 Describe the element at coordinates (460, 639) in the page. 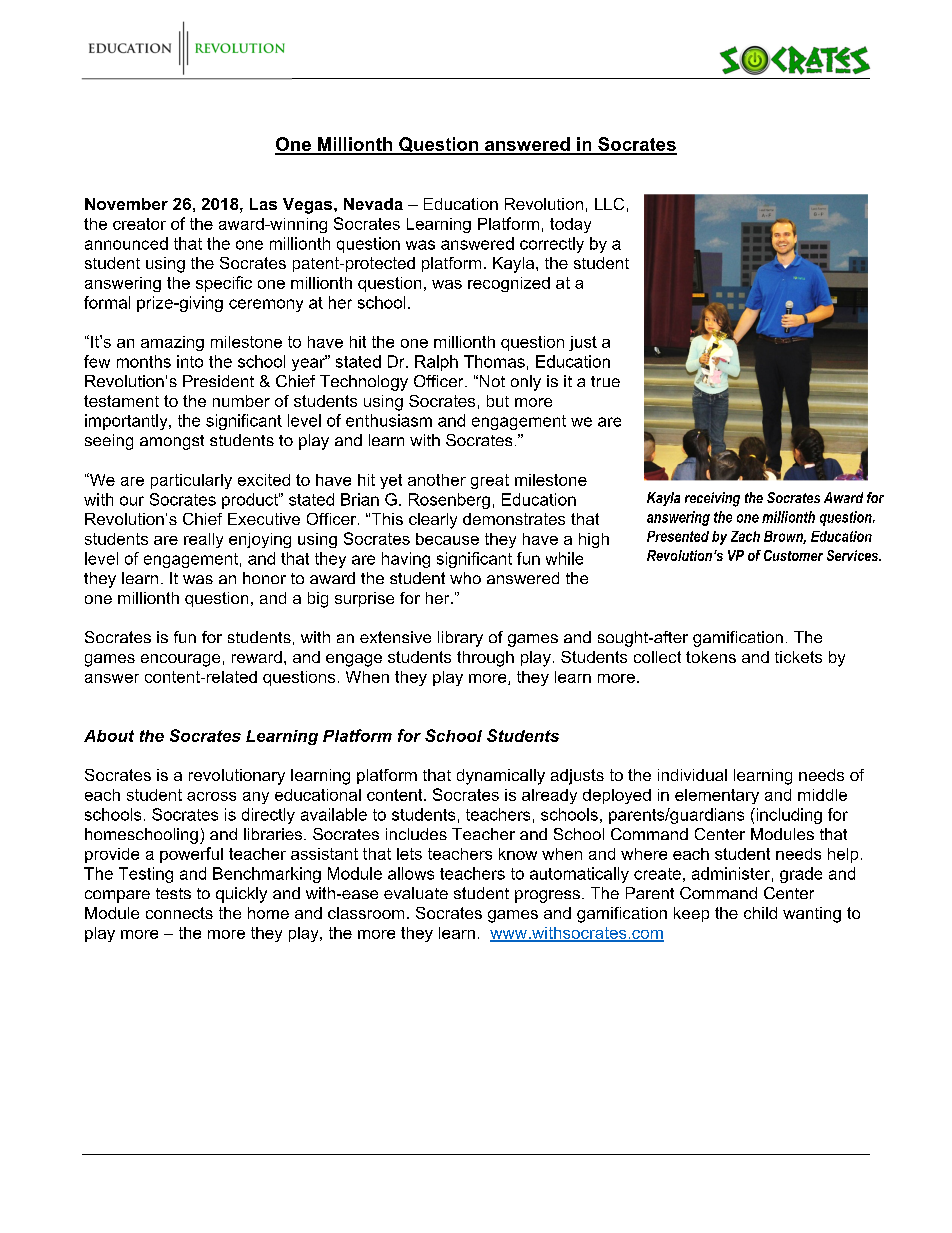

I see `library` at that location.
